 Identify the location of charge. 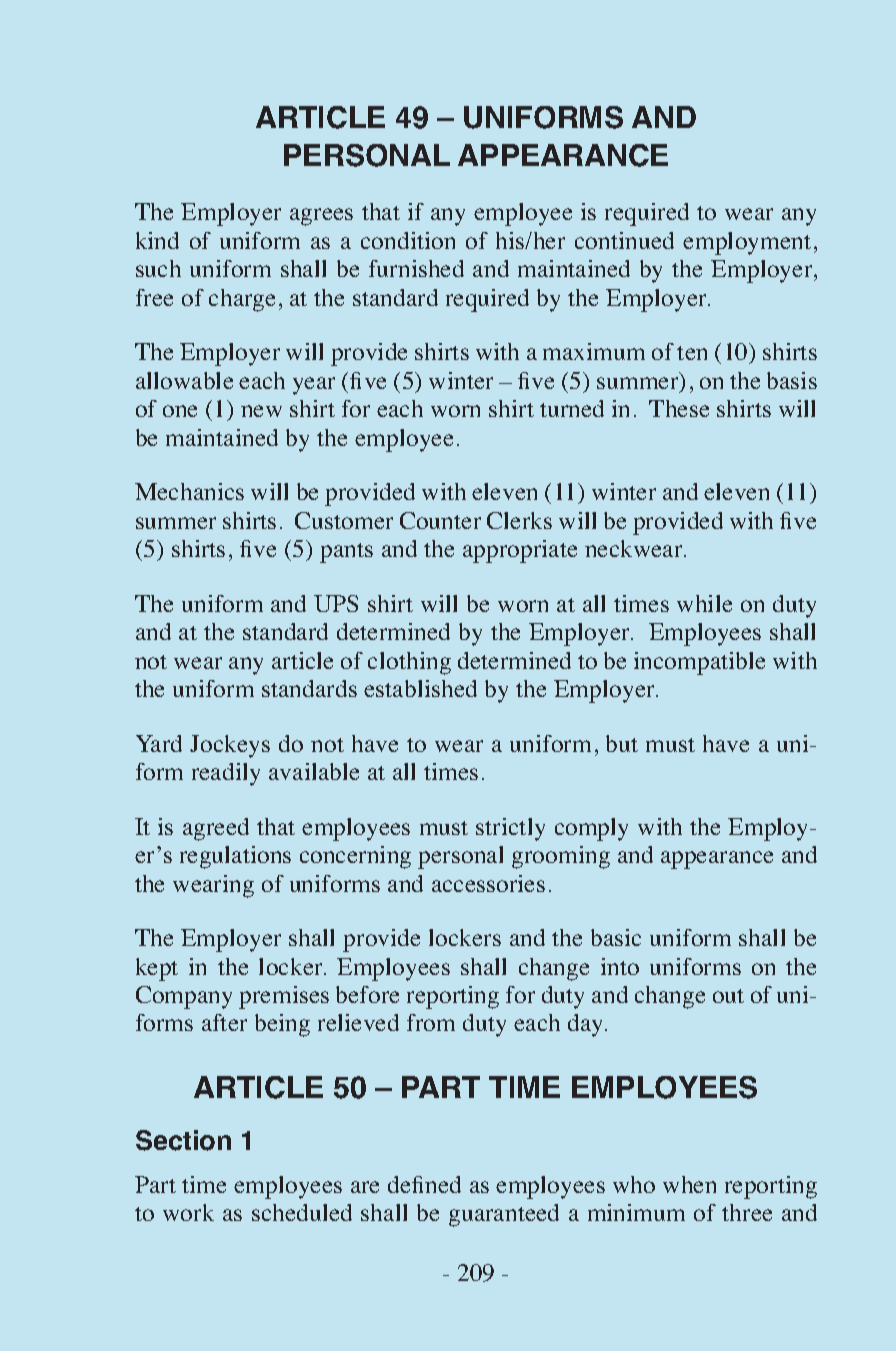
(242, 300).
